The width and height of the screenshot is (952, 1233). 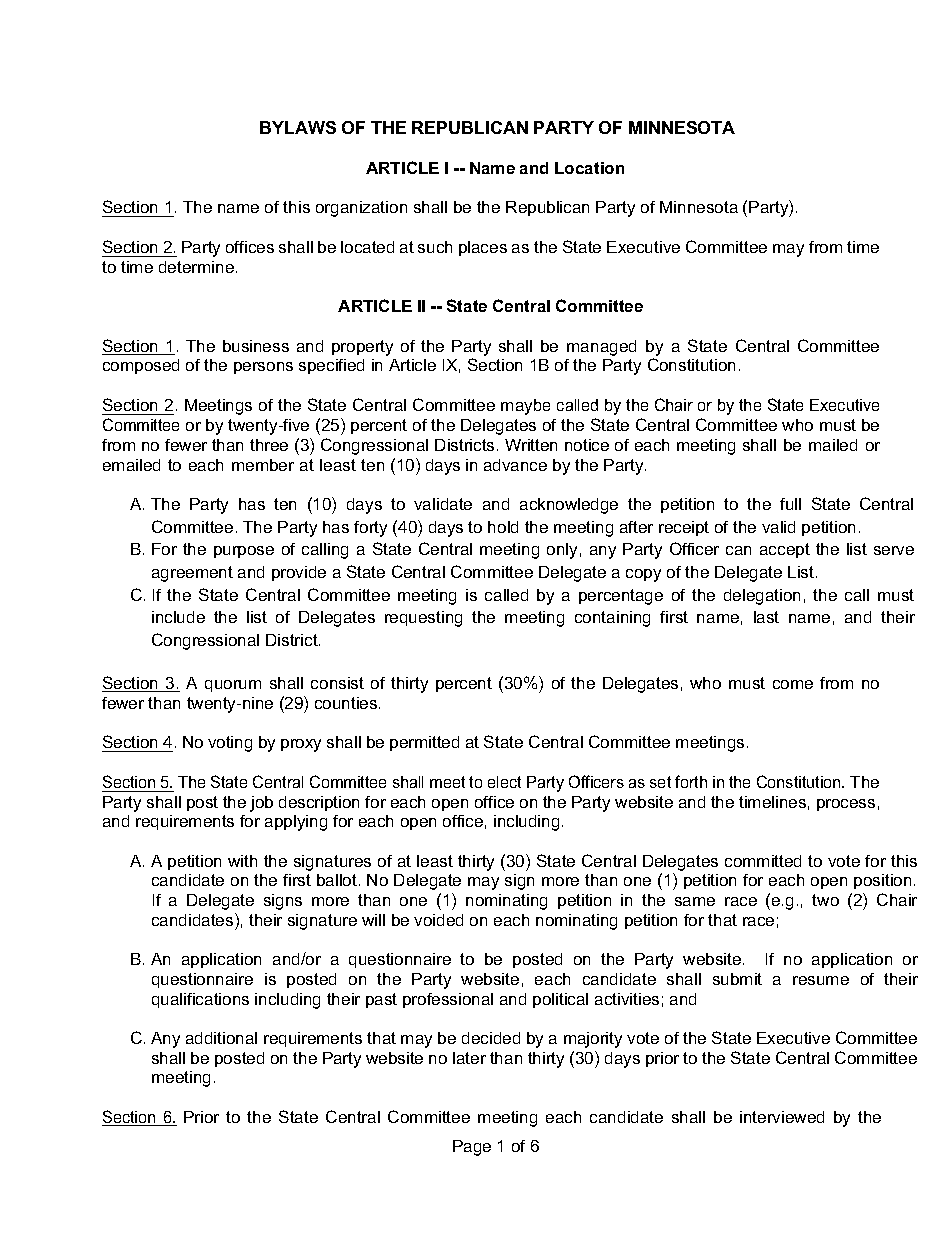 I want to click on purpose, so click(x=244, y=552).
